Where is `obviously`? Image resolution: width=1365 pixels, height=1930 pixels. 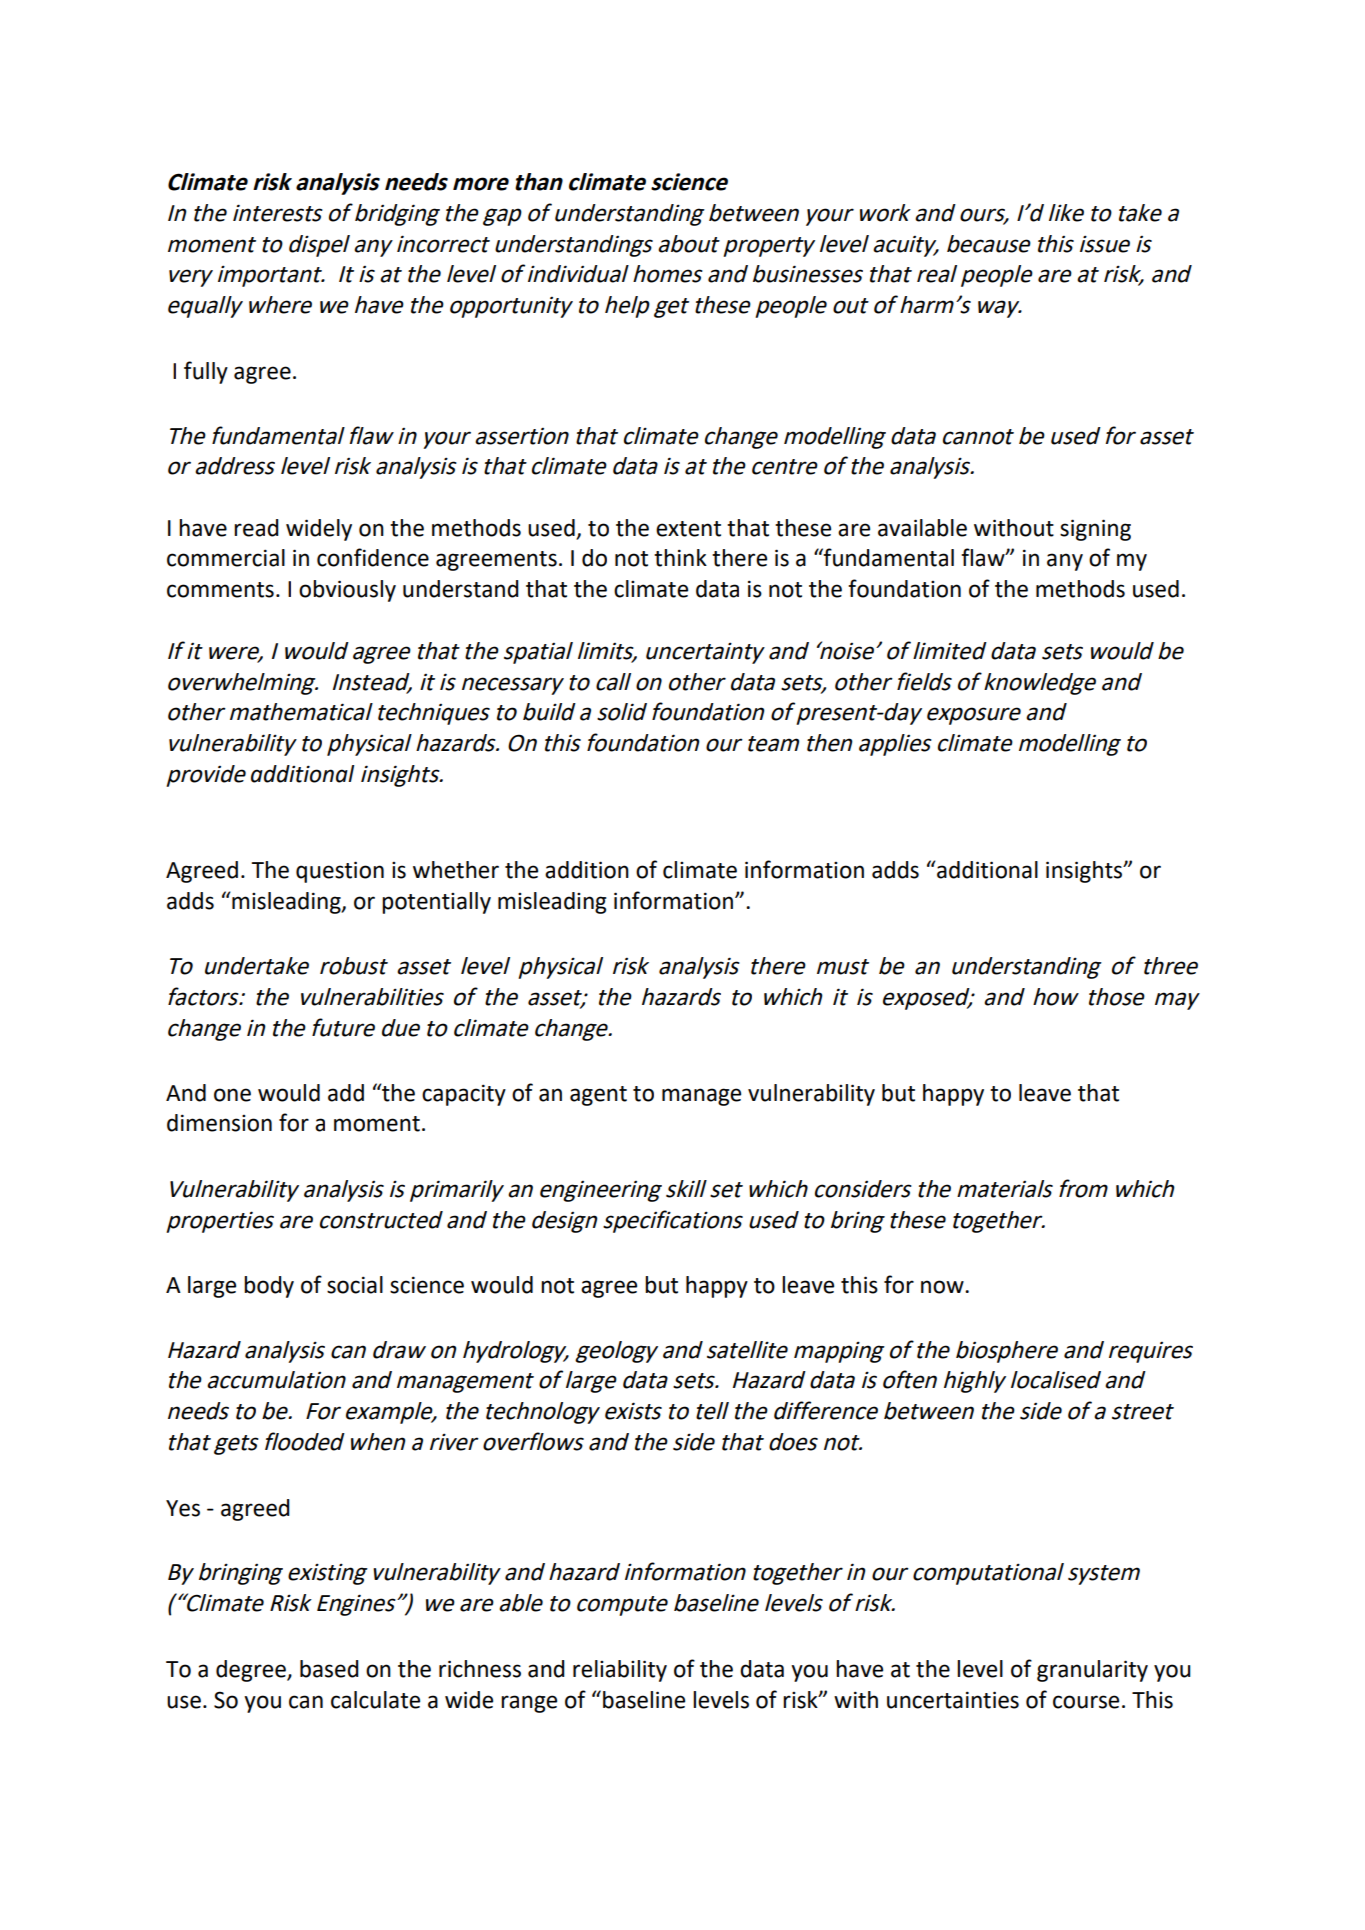 obviously is located at coordinates (347, 591).
